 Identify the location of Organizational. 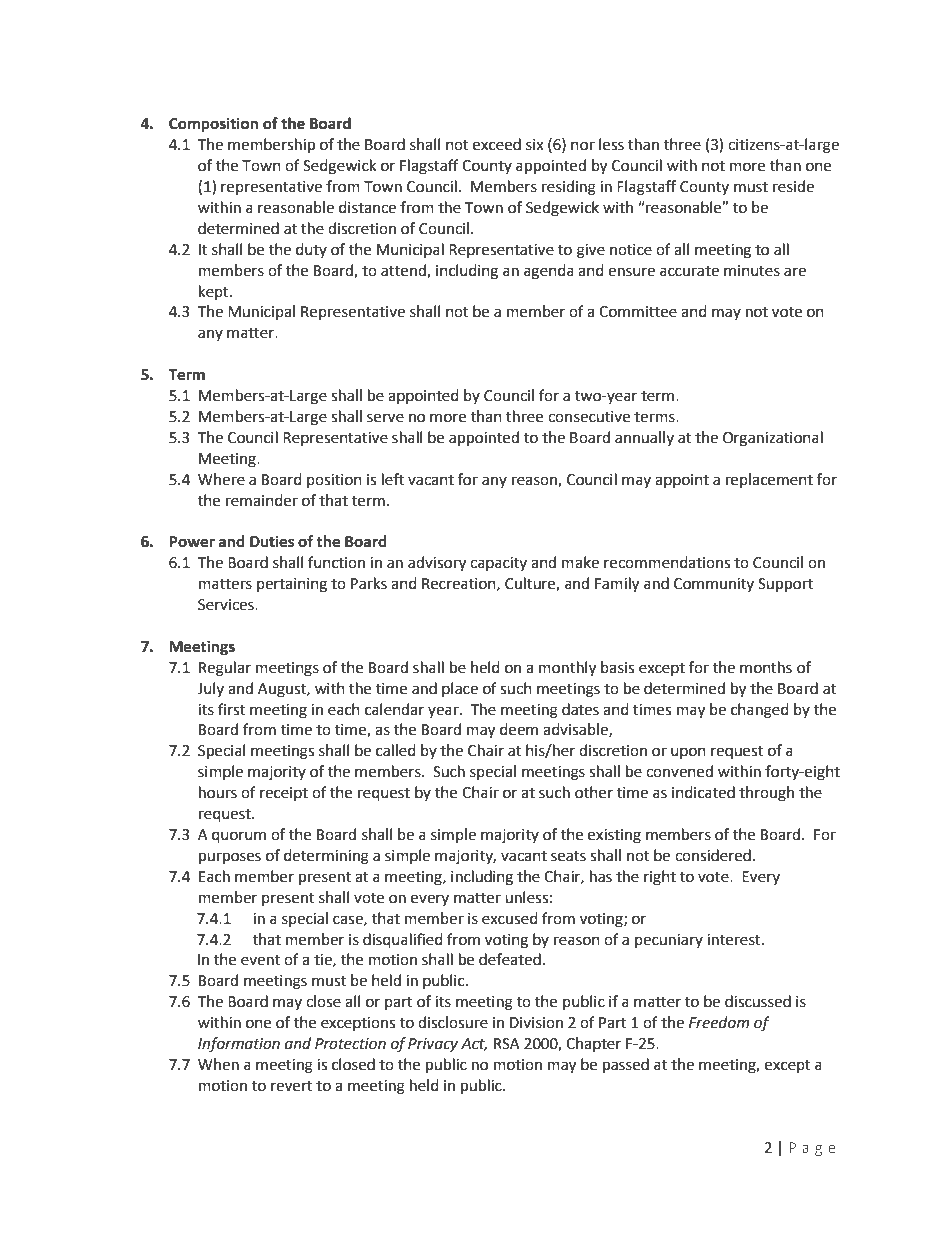
(773, 439).
